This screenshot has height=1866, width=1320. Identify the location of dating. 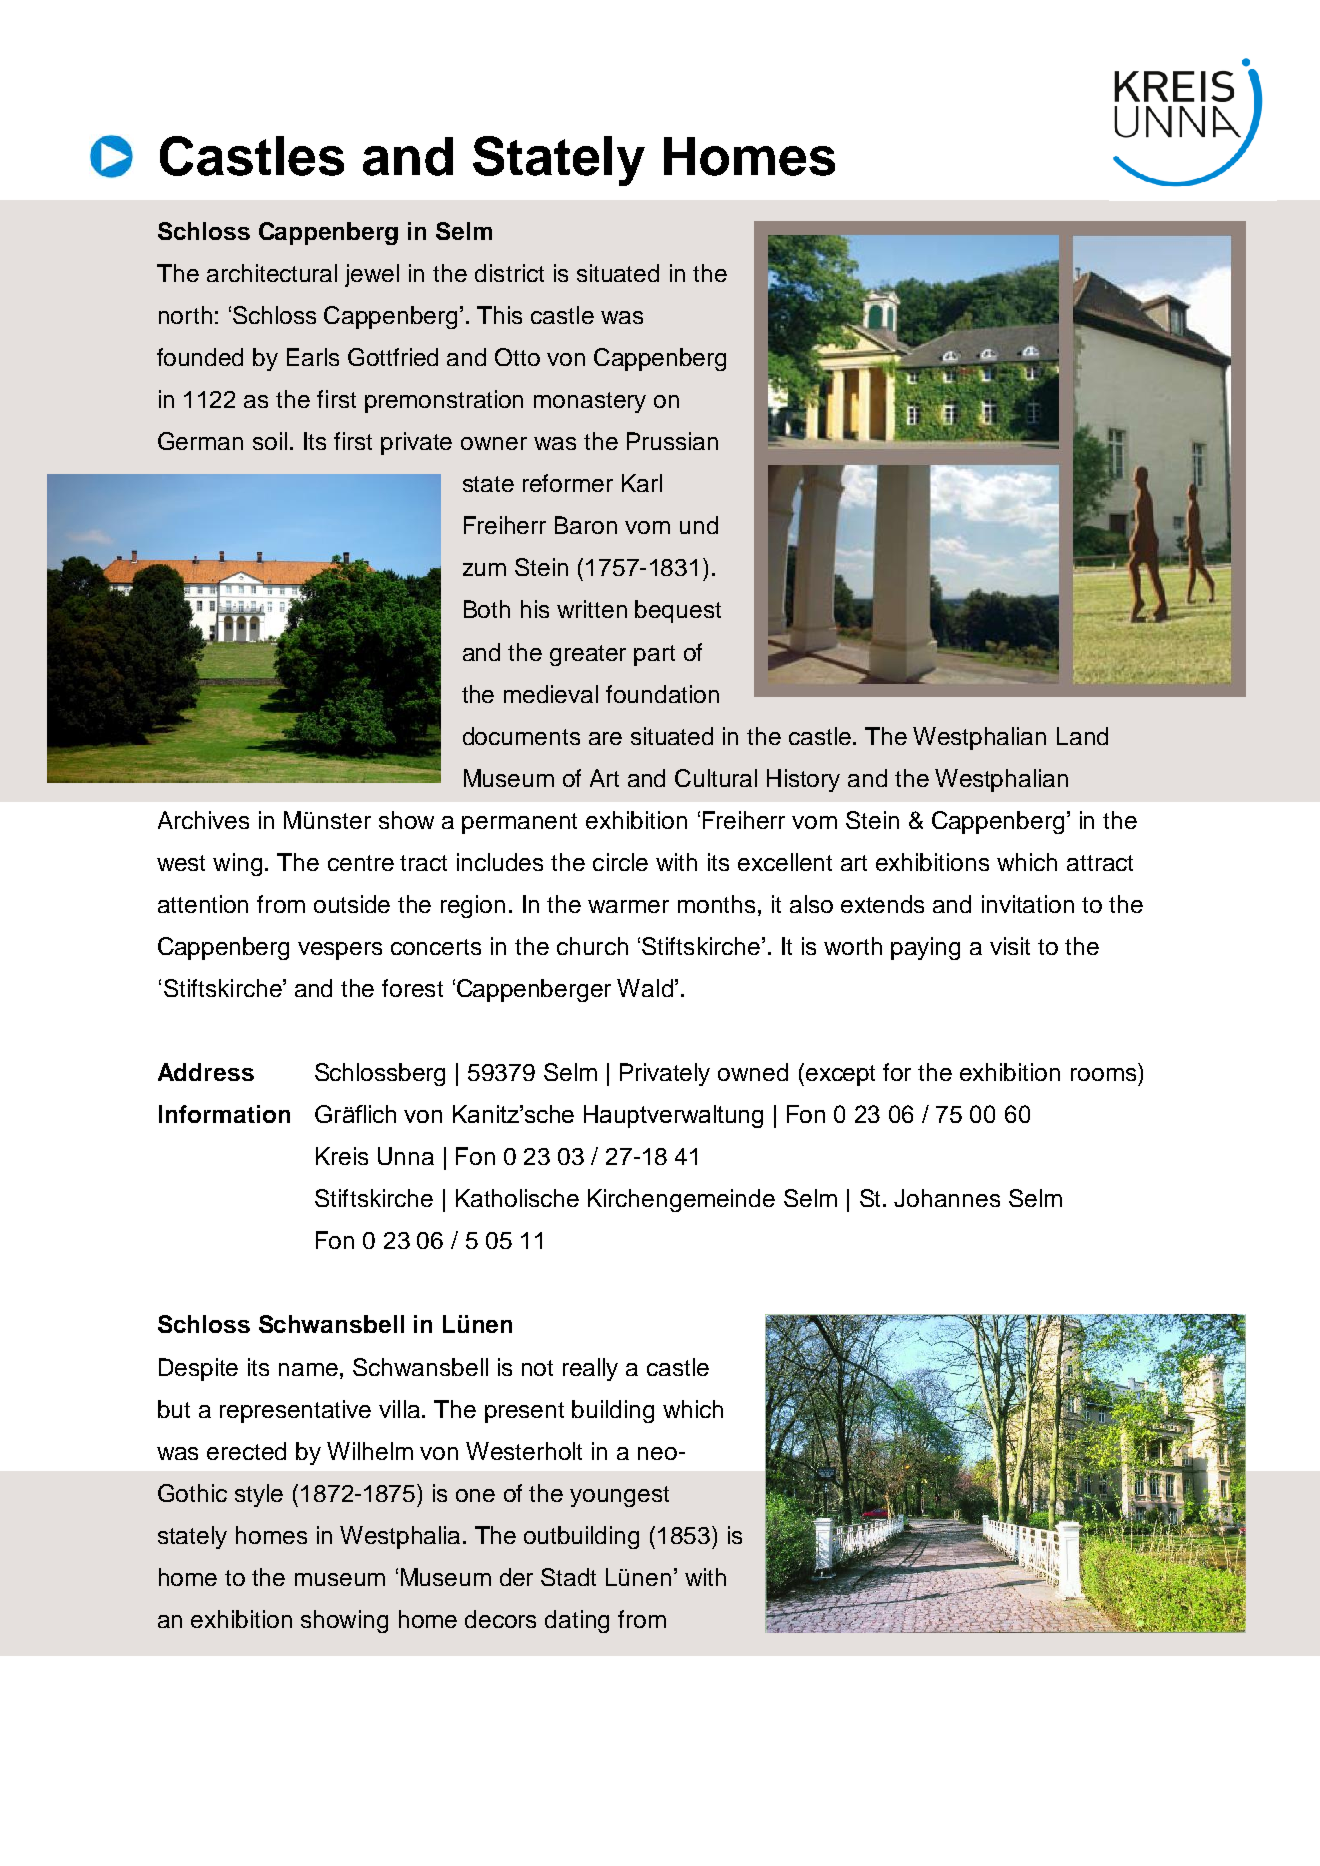
(577, 1621).
